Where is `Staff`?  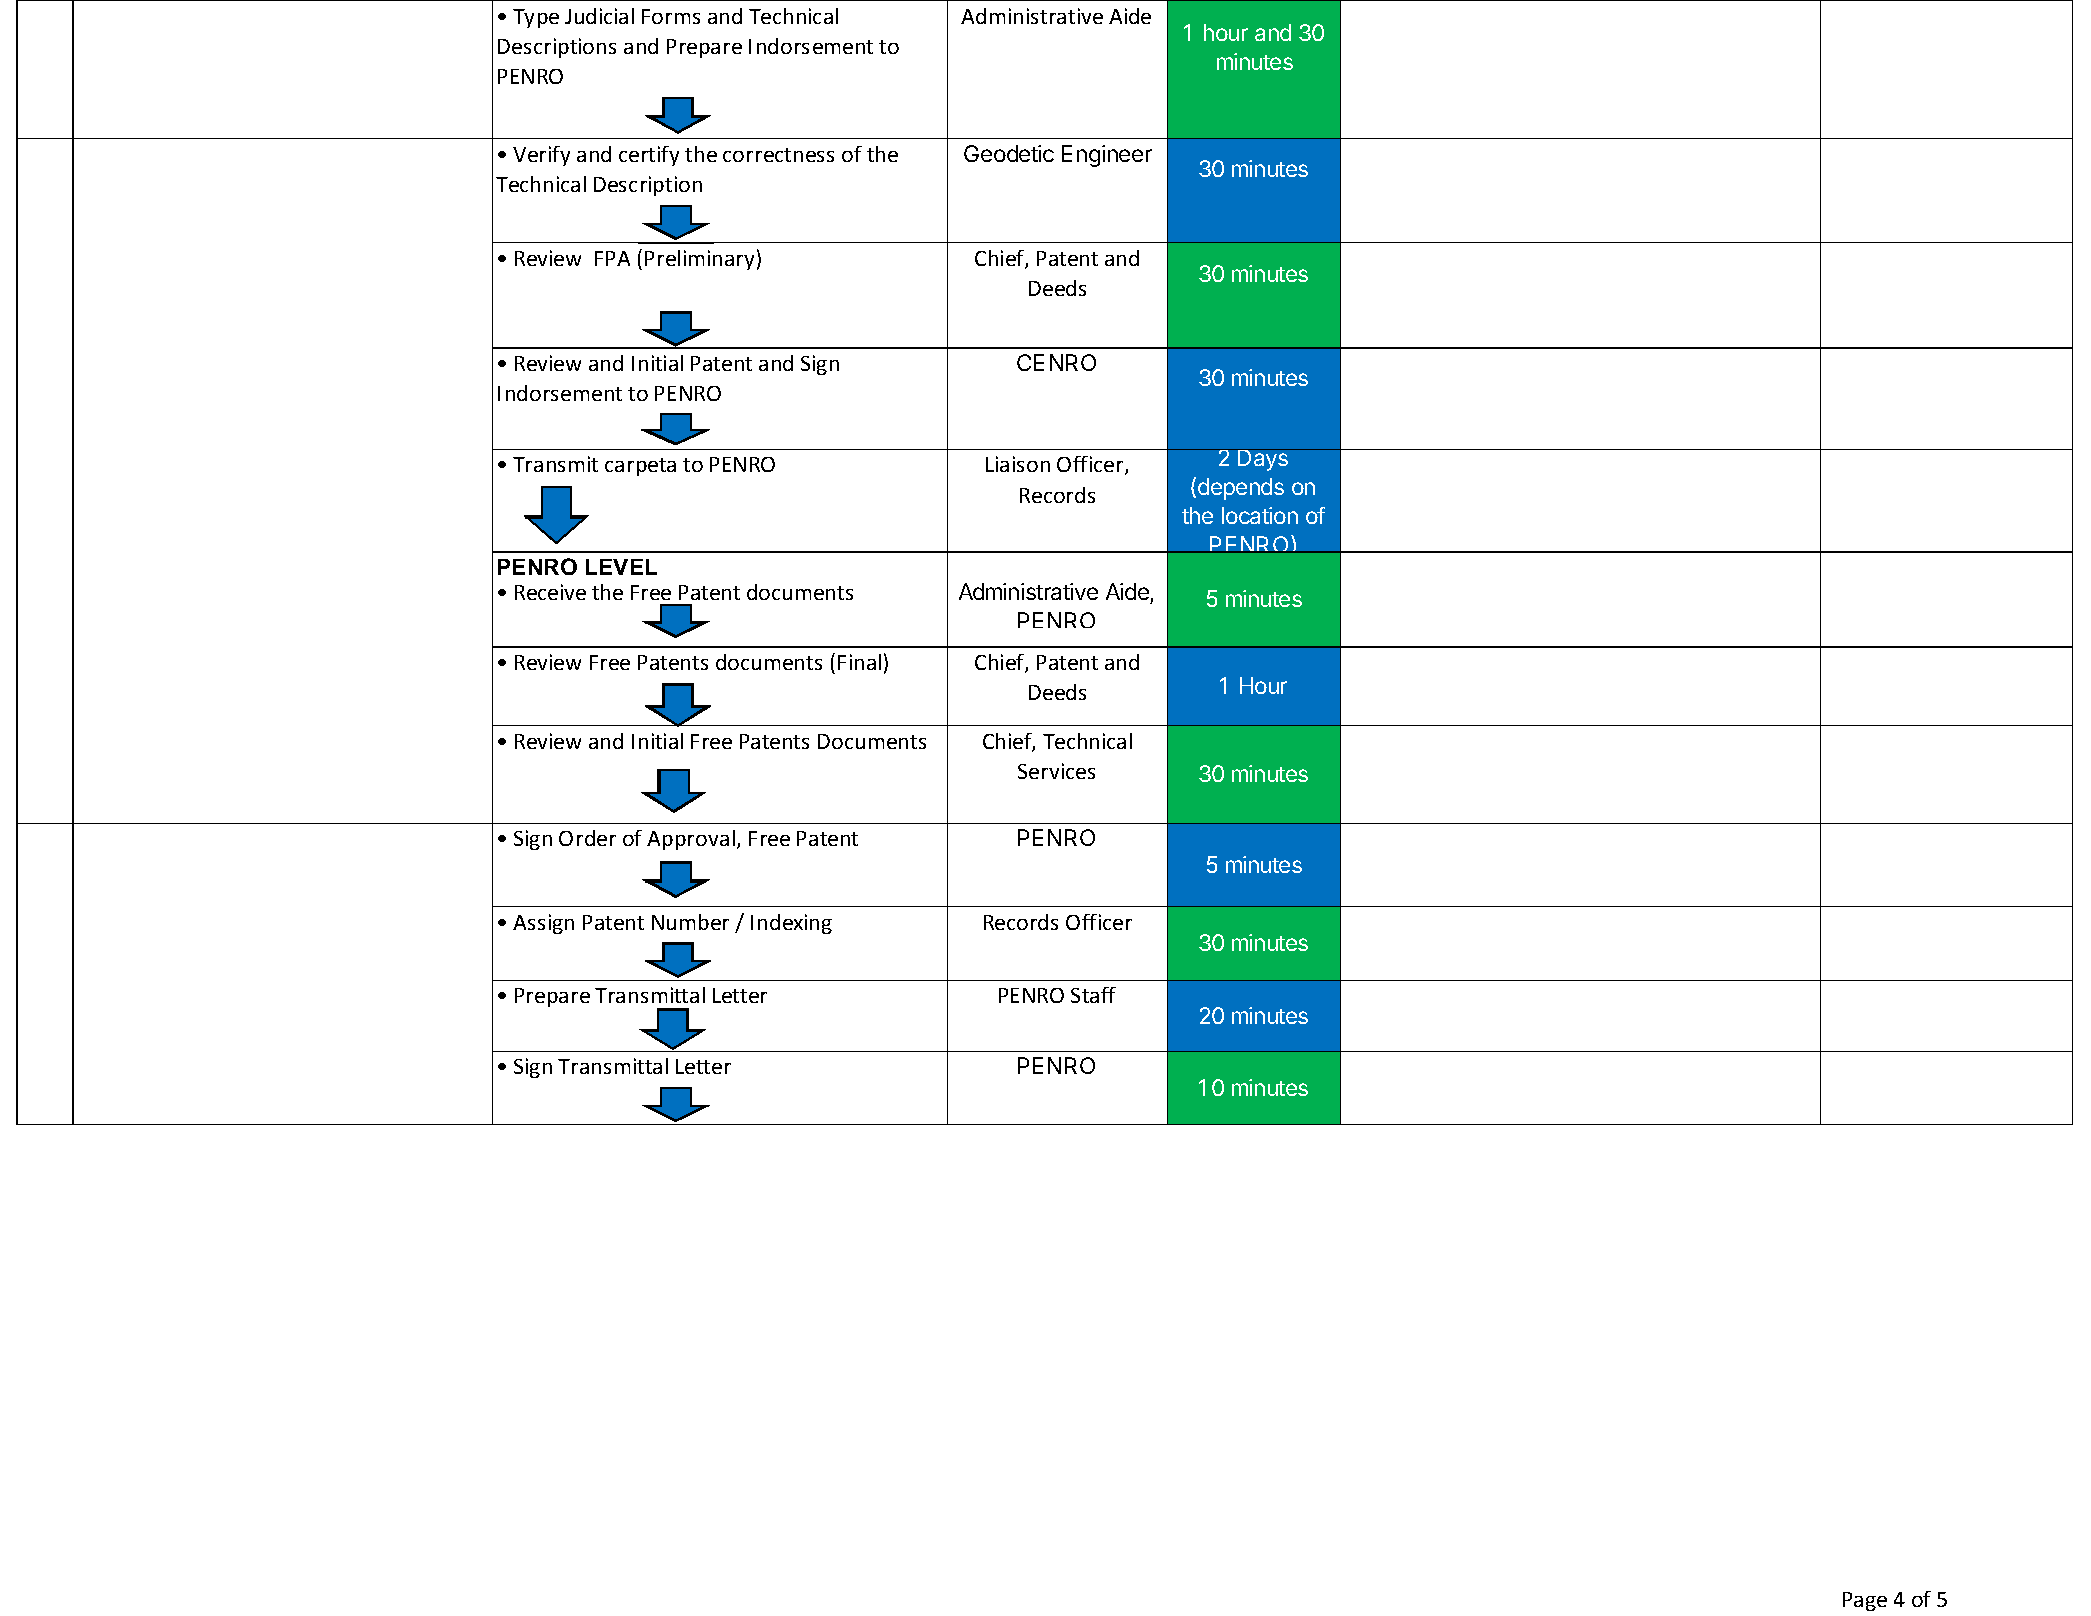 Staff is located at coordinates (1093, 995).
